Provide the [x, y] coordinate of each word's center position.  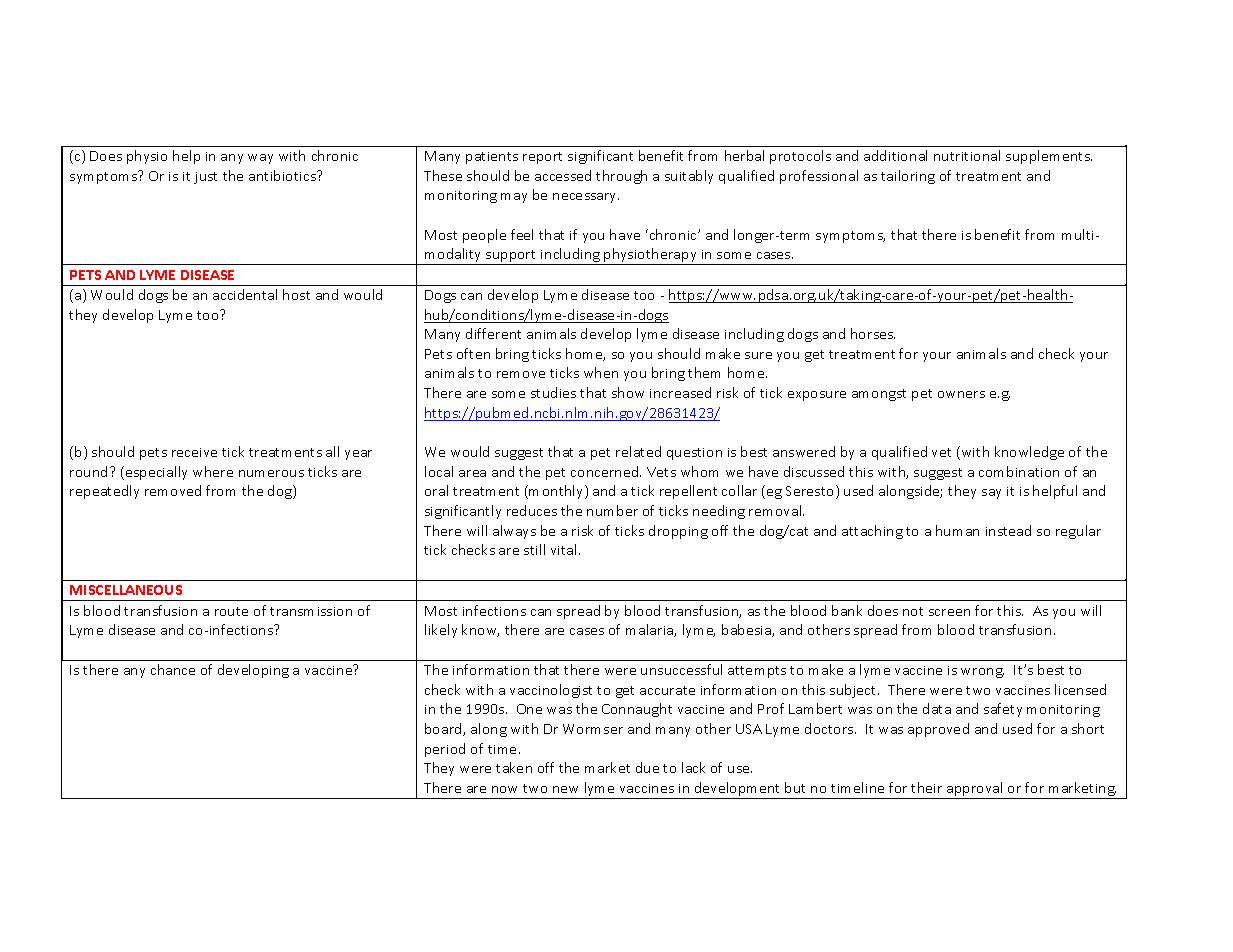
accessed [563, 175]
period [445, 750]
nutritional [967, 155]
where [213, 471]
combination [1019, 471]
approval [975, 790]
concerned [606, 471]
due [647, 767]
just [205, 178]
